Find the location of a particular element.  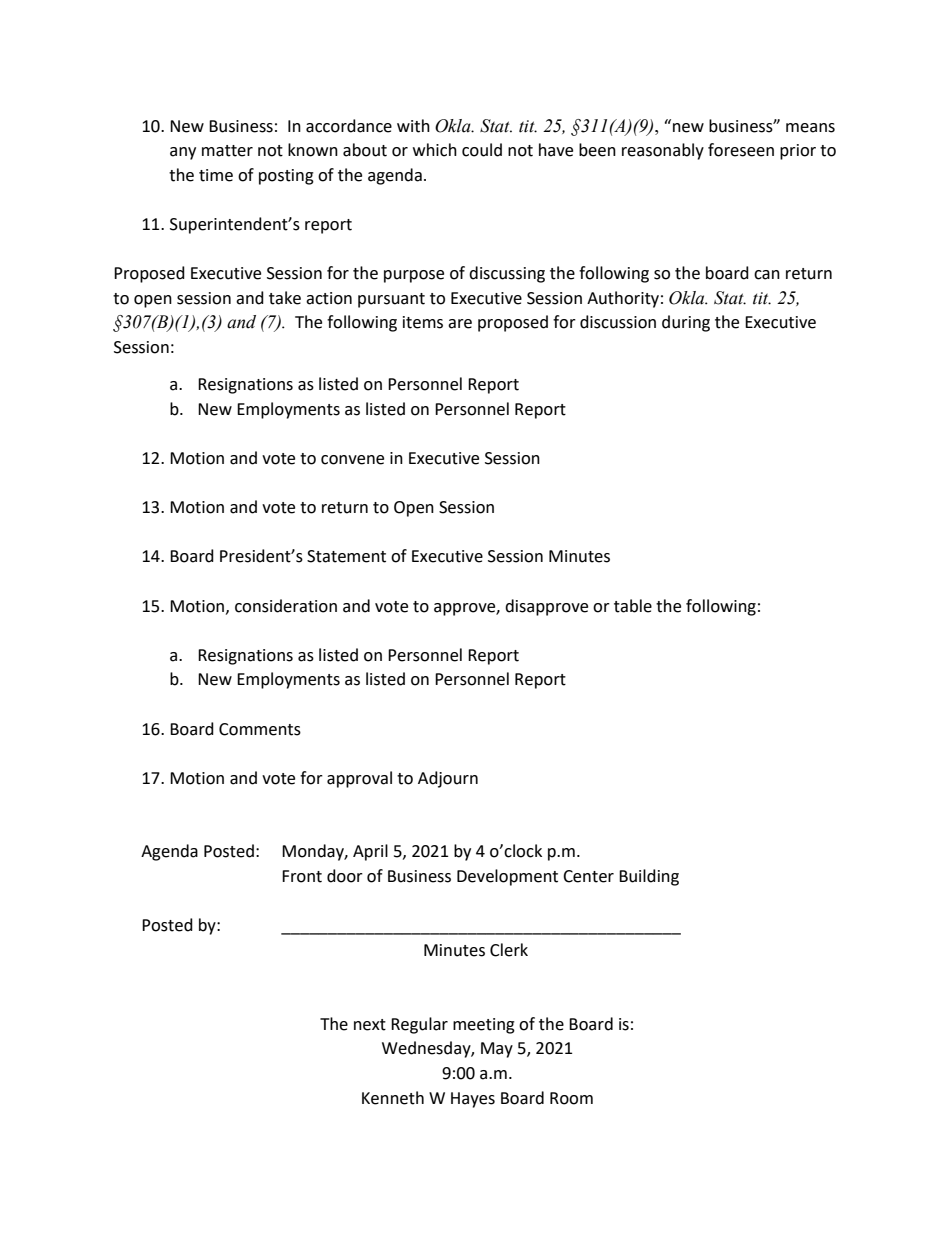

May is located at coordinates (497, 1050).
